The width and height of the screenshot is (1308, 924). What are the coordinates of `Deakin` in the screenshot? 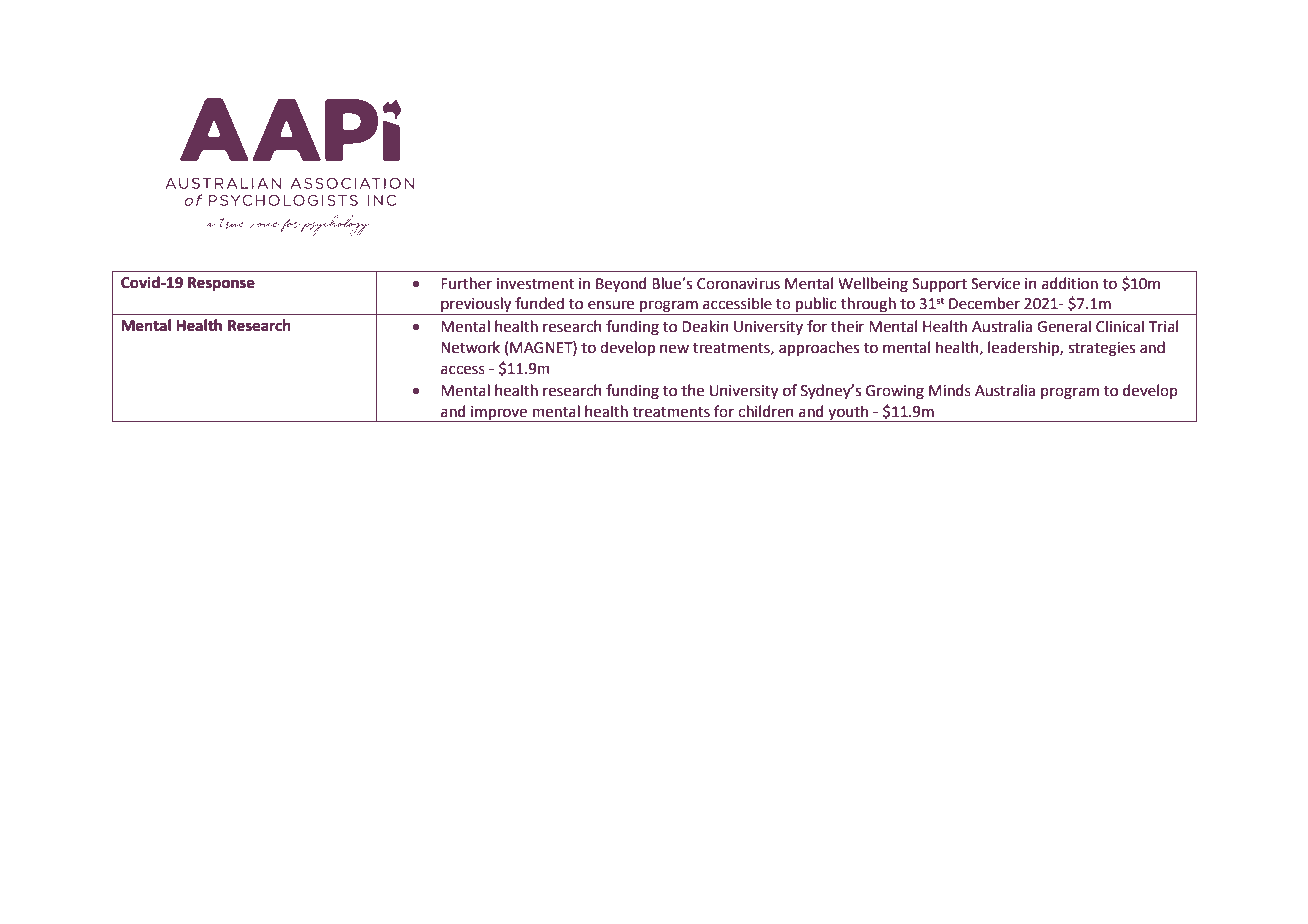 It's located at (705, 326).
